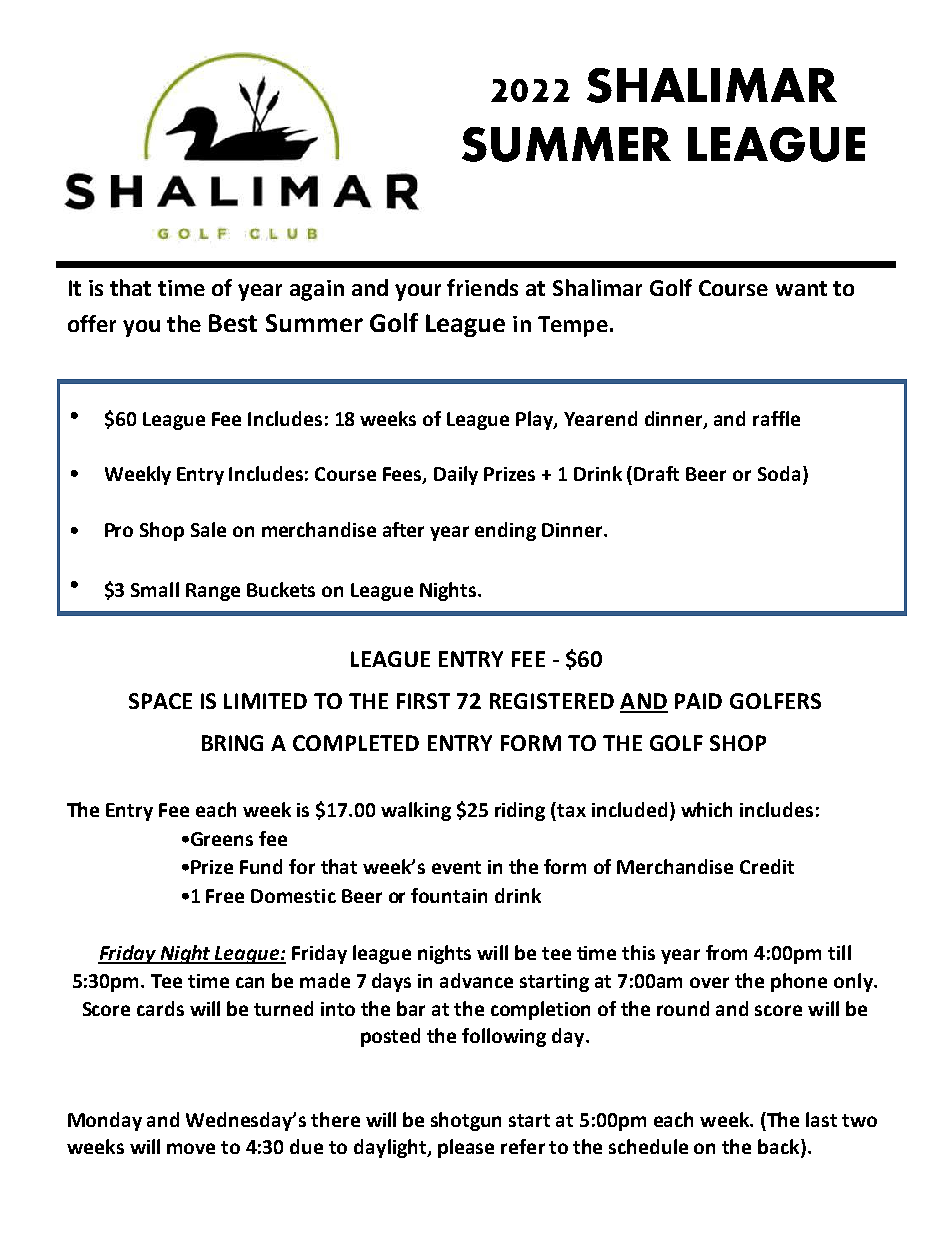 The height and width of the screenshot is (1233, 952). I want to click on Best, so click(233, 323).
